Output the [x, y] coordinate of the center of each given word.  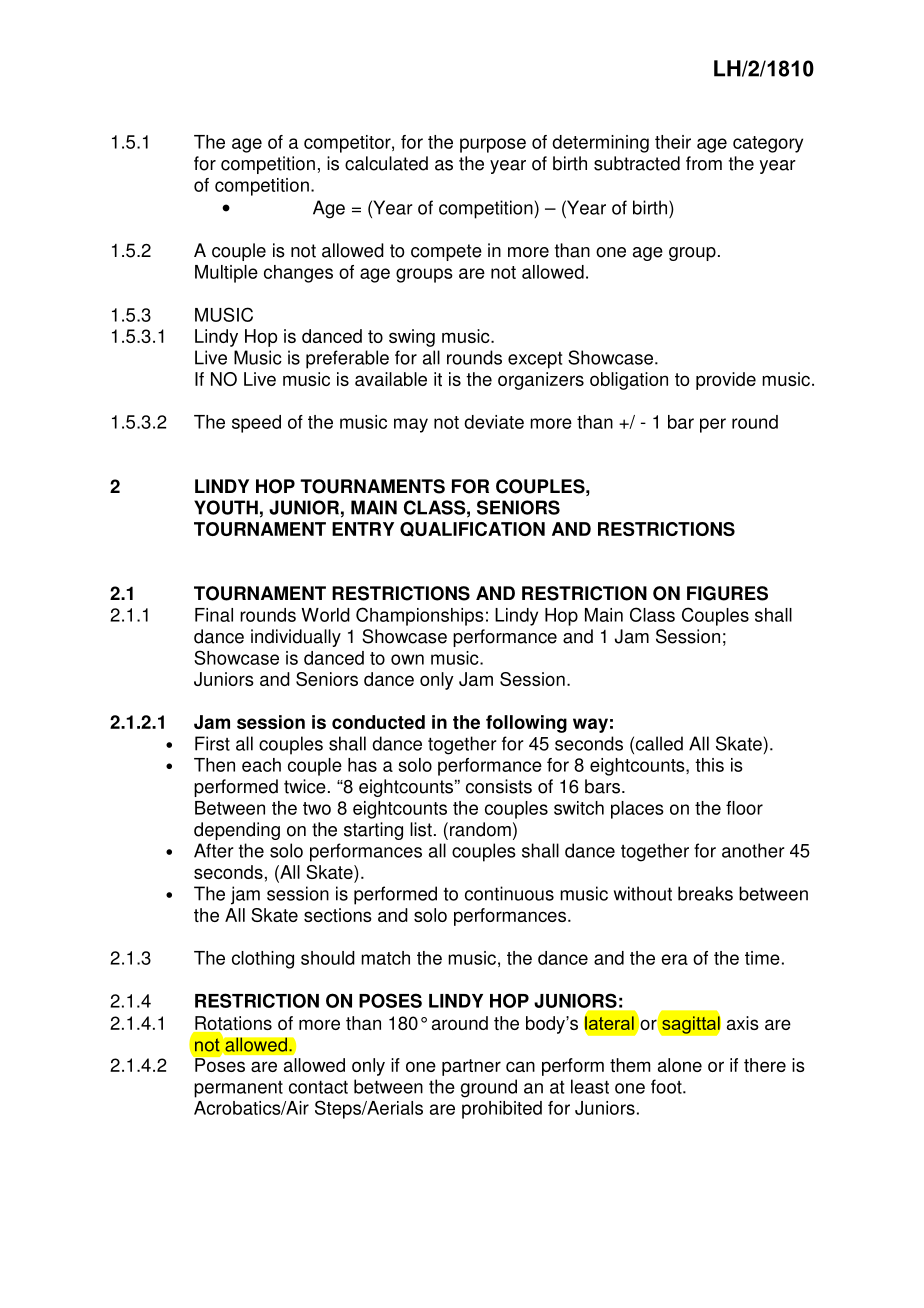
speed [256, 424]
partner [471, 1067]
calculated [386, 163]
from [704, 163]
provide [726, 381]
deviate [494, 422]
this [709, 765]
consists [499, 786]
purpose [493, 145]
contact [318, 1087]
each [261, 765]
